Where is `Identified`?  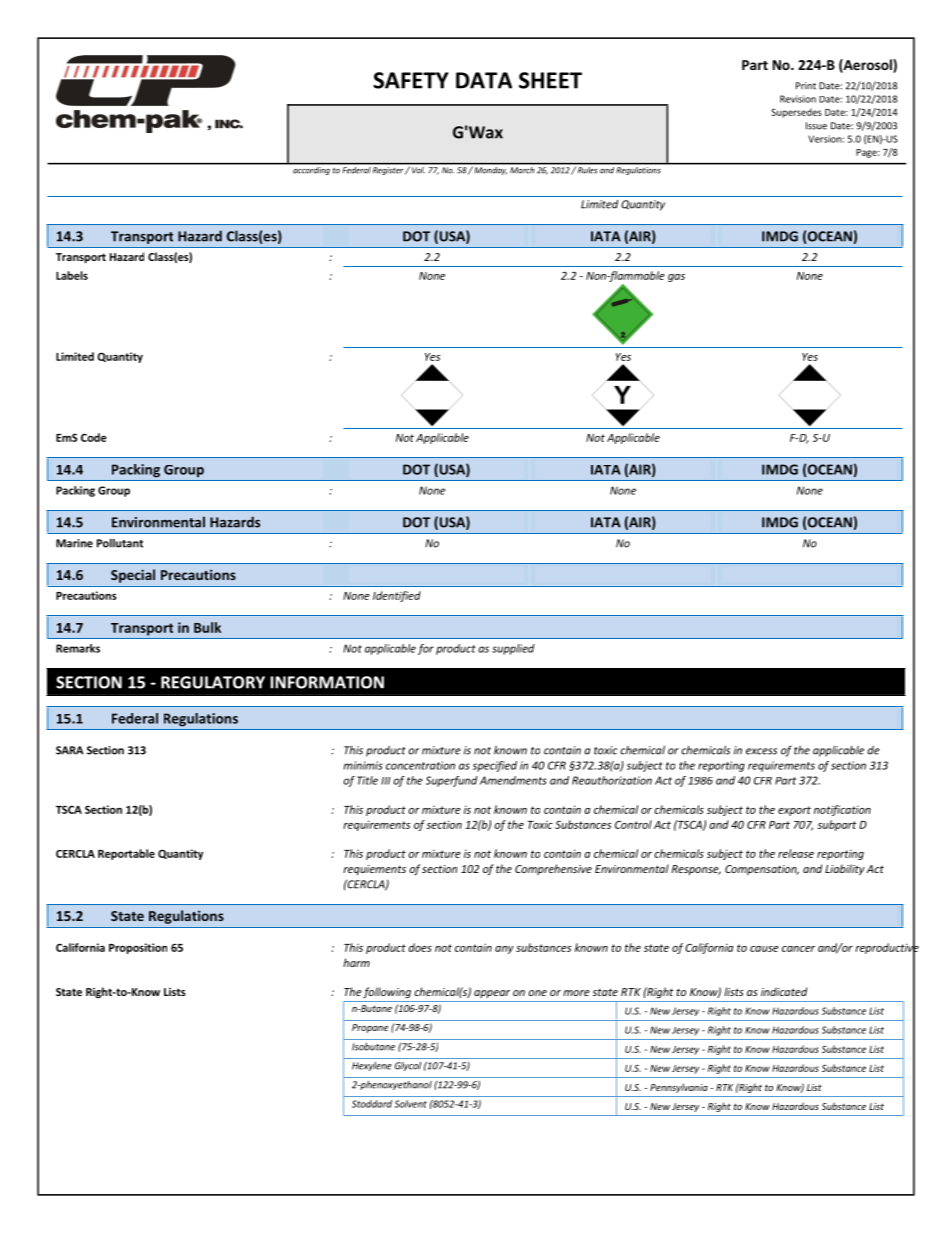
Identified is located at coordinates (397, 596).
